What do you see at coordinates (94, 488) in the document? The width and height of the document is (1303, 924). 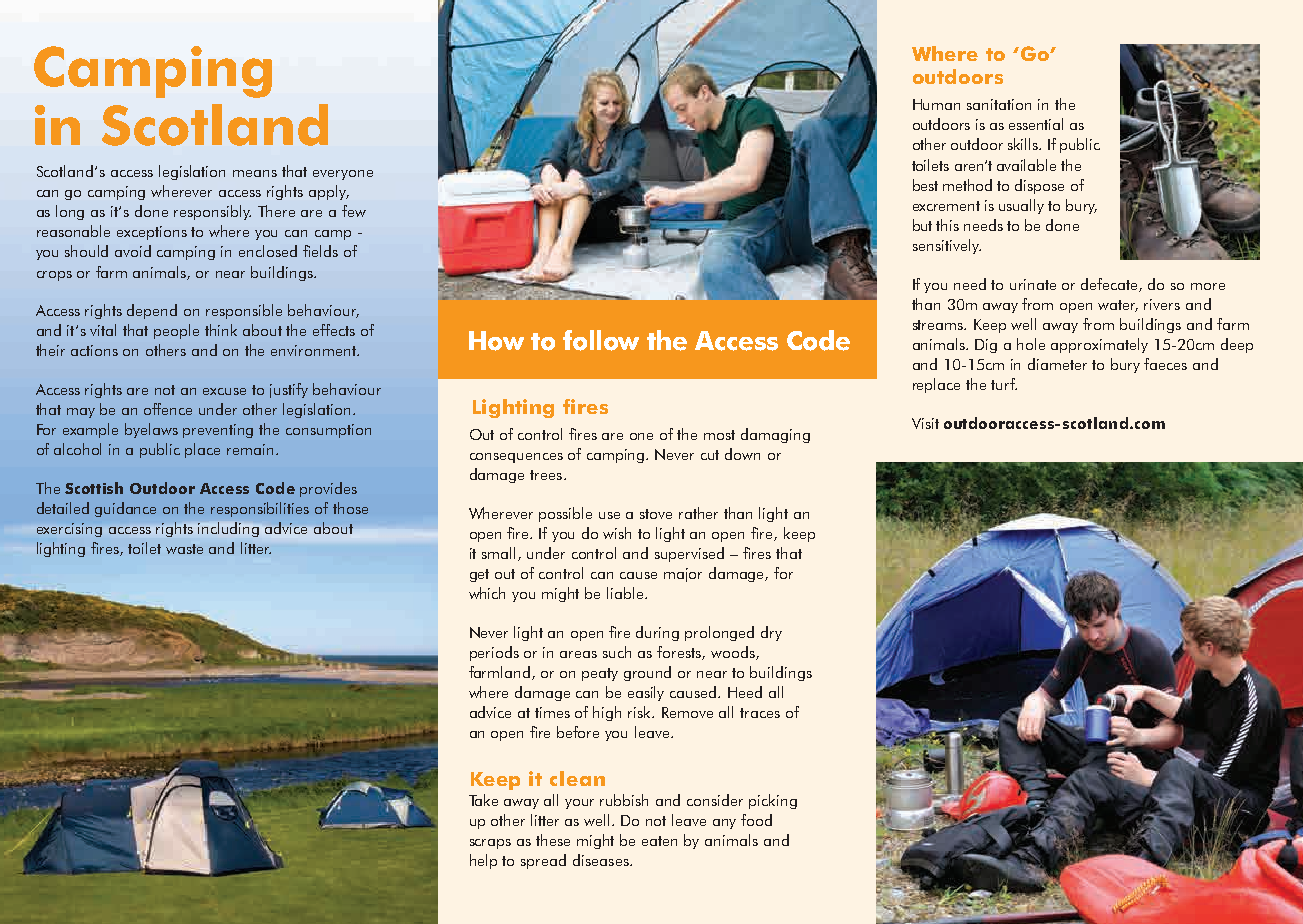 I see `Scottish` at bounding box center [94, 488].
